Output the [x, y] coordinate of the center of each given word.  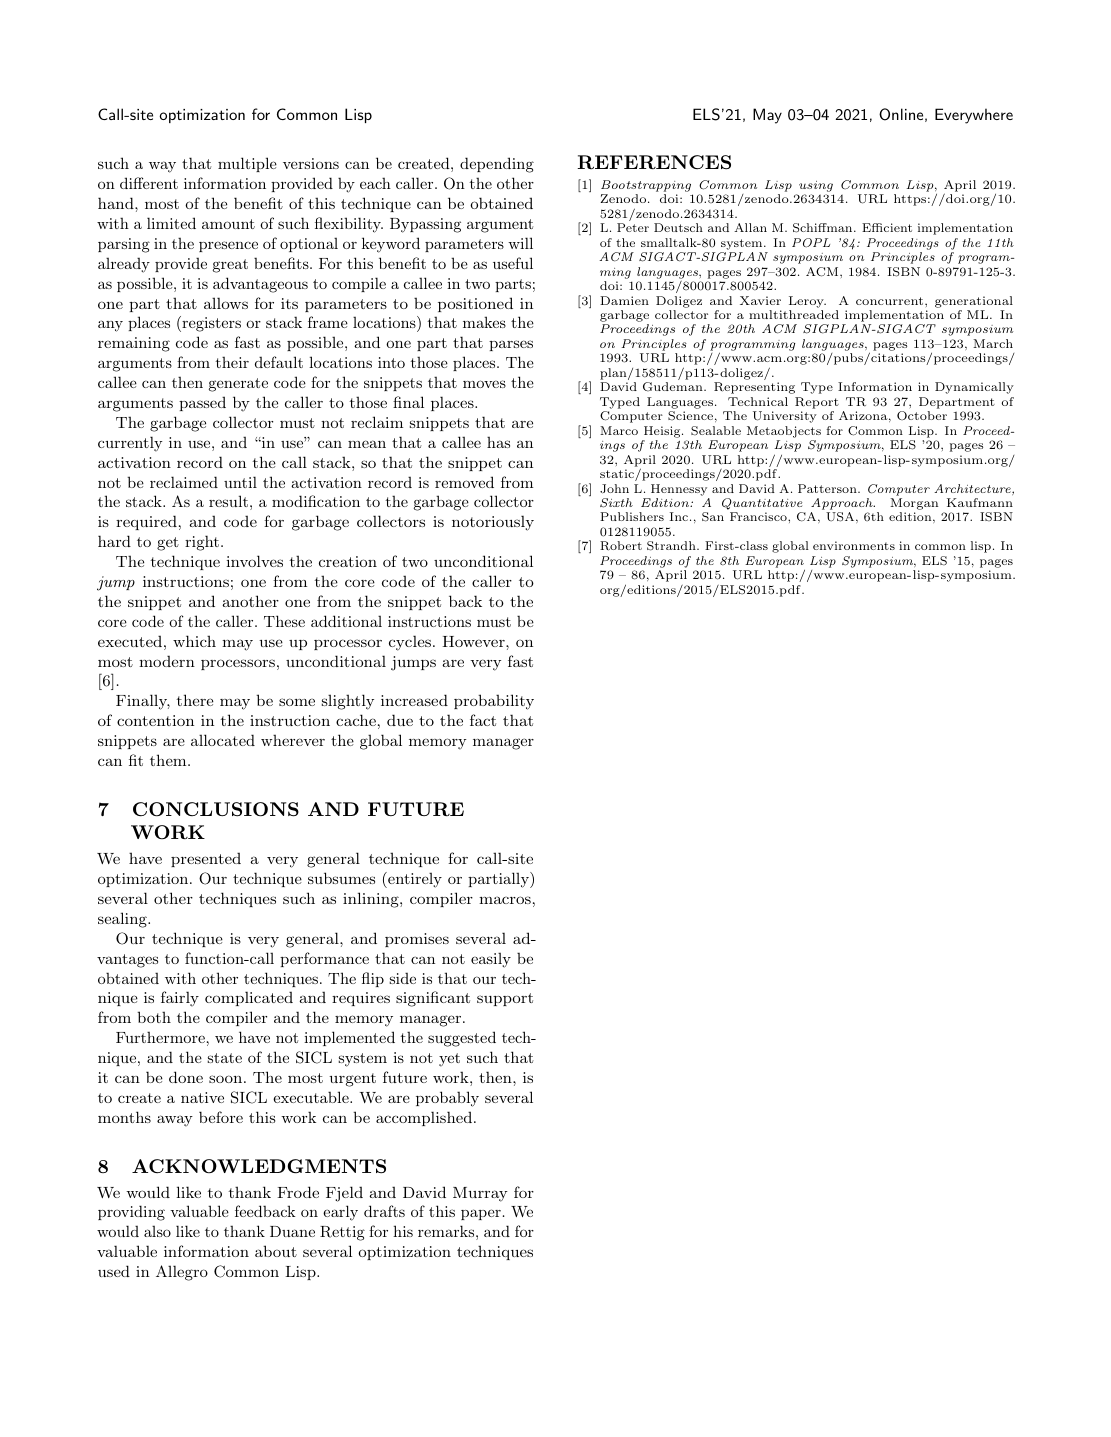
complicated [249, 998]
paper [481, 1214]
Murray [480, 1194]
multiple [247, 164]
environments [854, 545]
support [505, 999]
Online [901, 114]
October [922, 415]
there [195, 700]
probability [494, 702]
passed [202, 403]
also [157, 1231]
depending [497, 165]
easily [491, 960]
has [498, 442]
